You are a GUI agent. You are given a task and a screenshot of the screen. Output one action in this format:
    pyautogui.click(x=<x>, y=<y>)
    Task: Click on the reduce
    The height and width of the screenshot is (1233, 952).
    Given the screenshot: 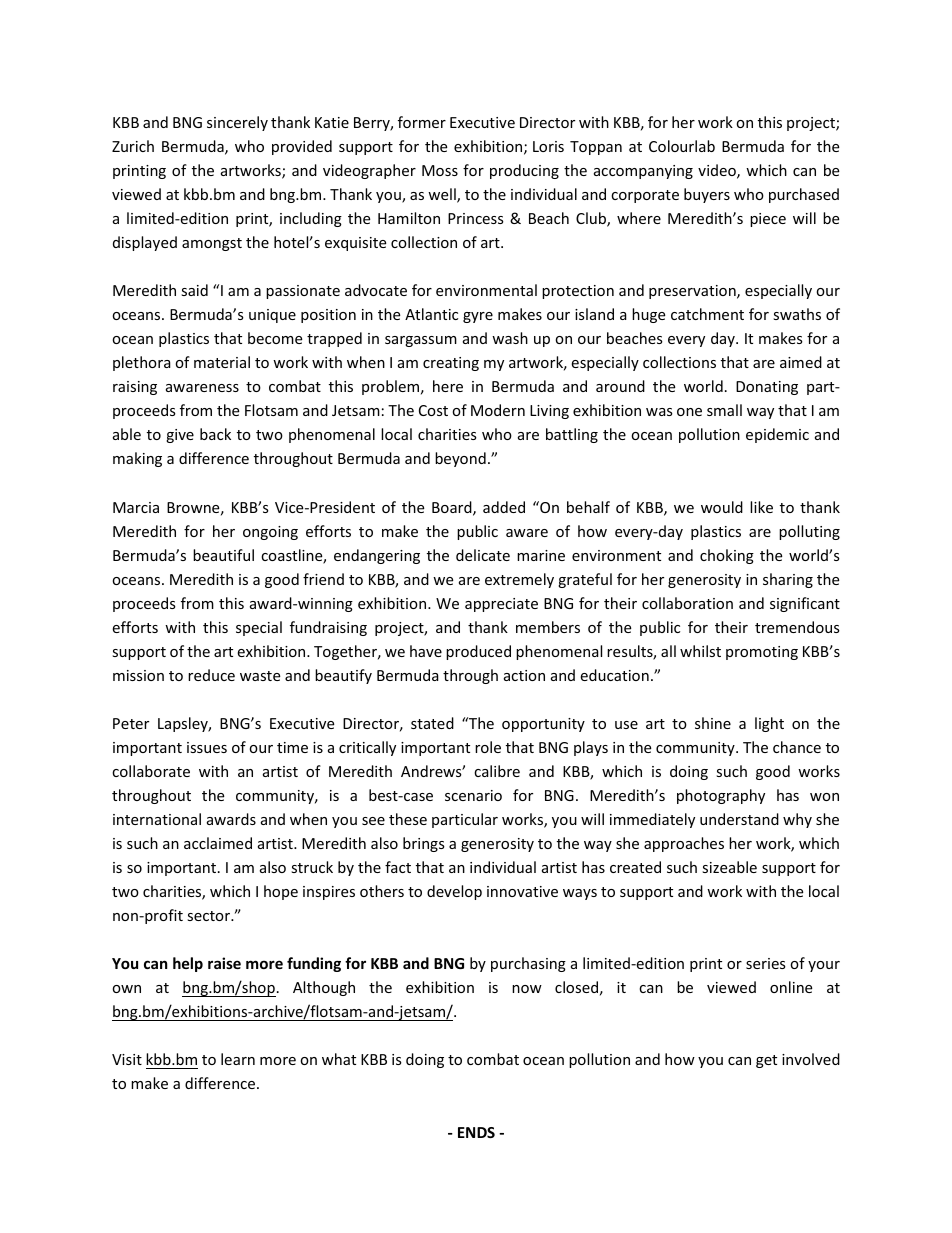 What is the action you would take?
    pyautogui.click(x=211, y=675)
